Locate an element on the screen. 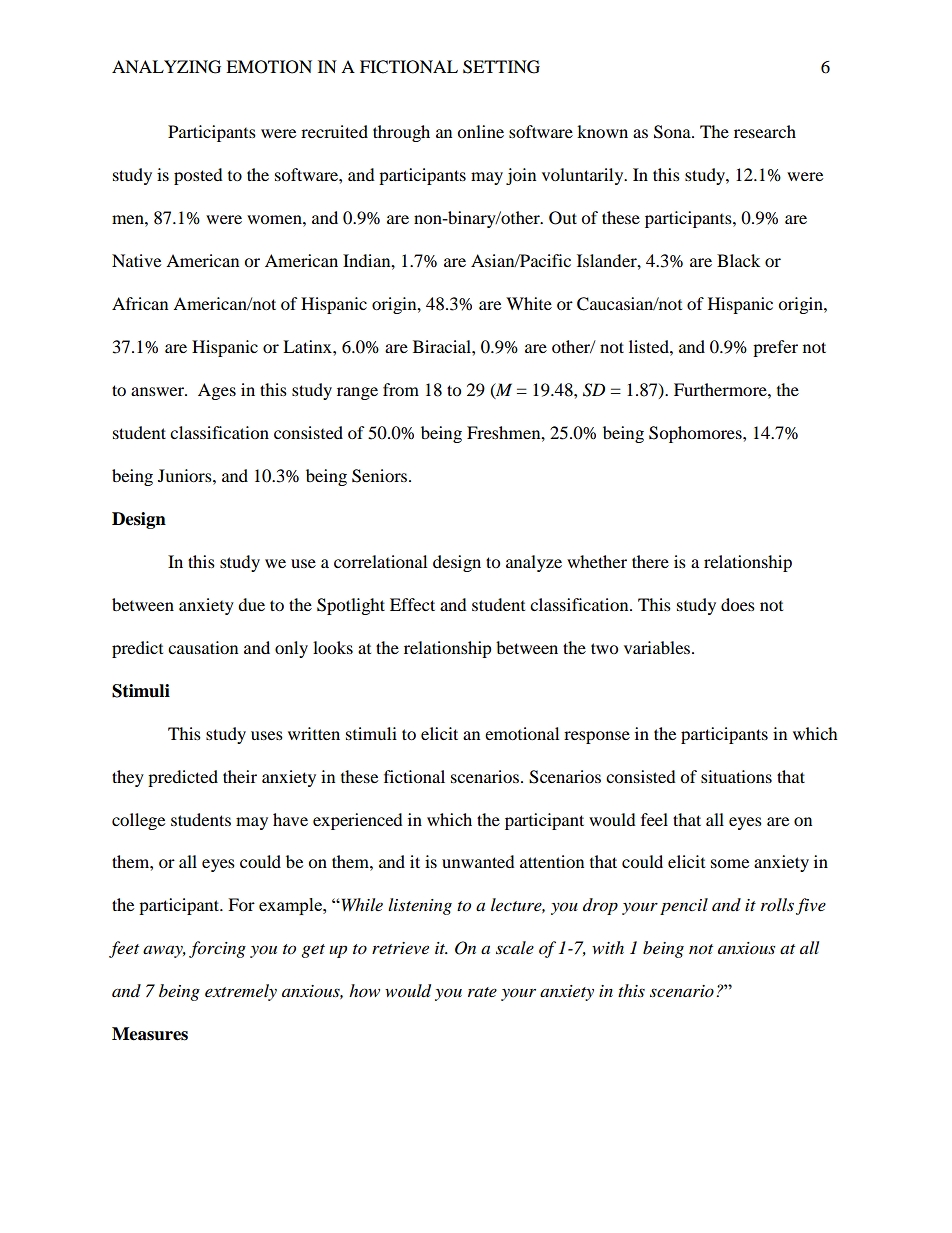  extremely is located at coordinates (241, 992).
